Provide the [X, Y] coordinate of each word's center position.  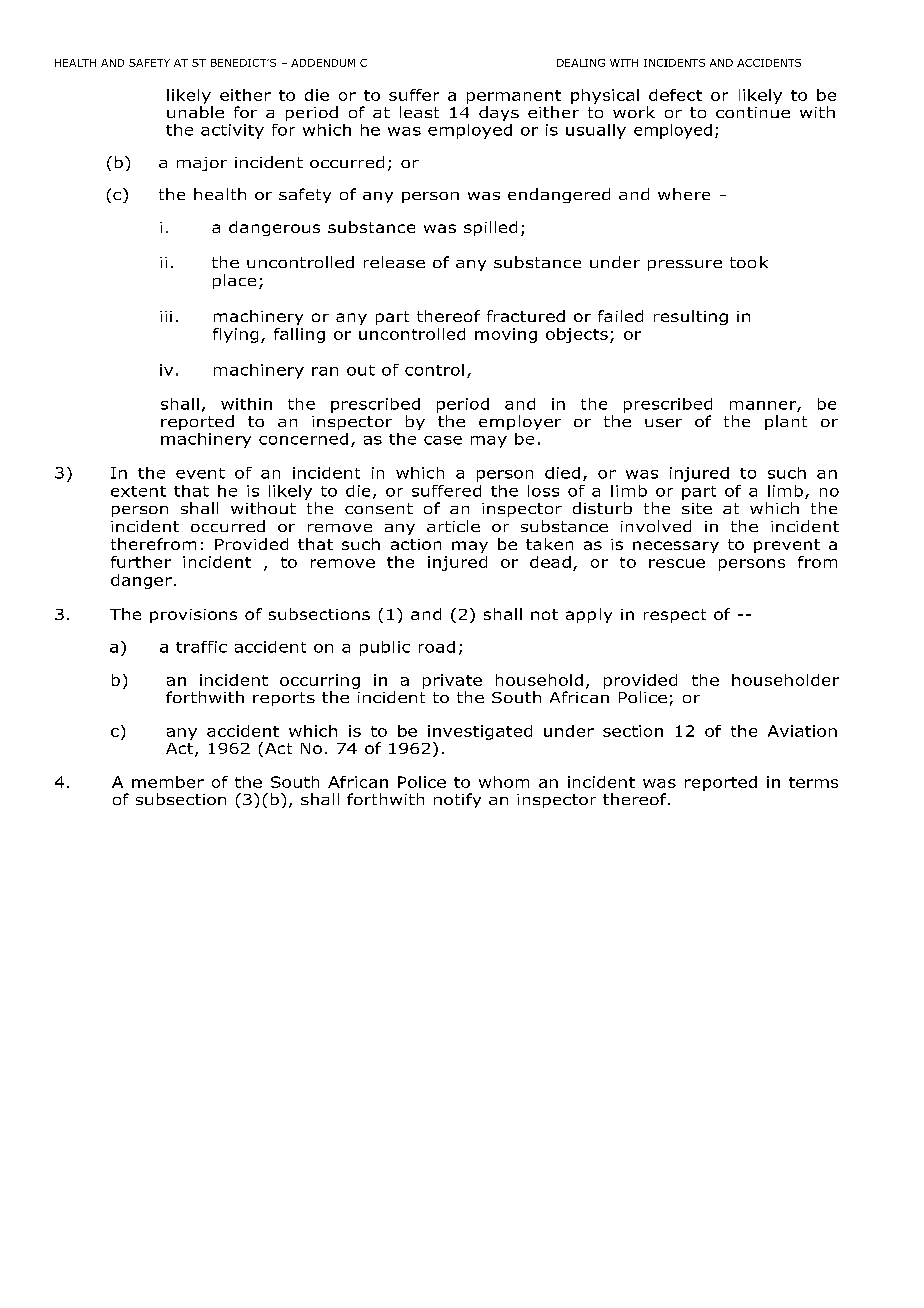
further [141, 562]
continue [753, 112]
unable [195, 112]
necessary [676, 547]
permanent [514, 97]
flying [235, 335]
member [168, 782]
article [453, 526]
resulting [691, 317]
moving [506, 335]
